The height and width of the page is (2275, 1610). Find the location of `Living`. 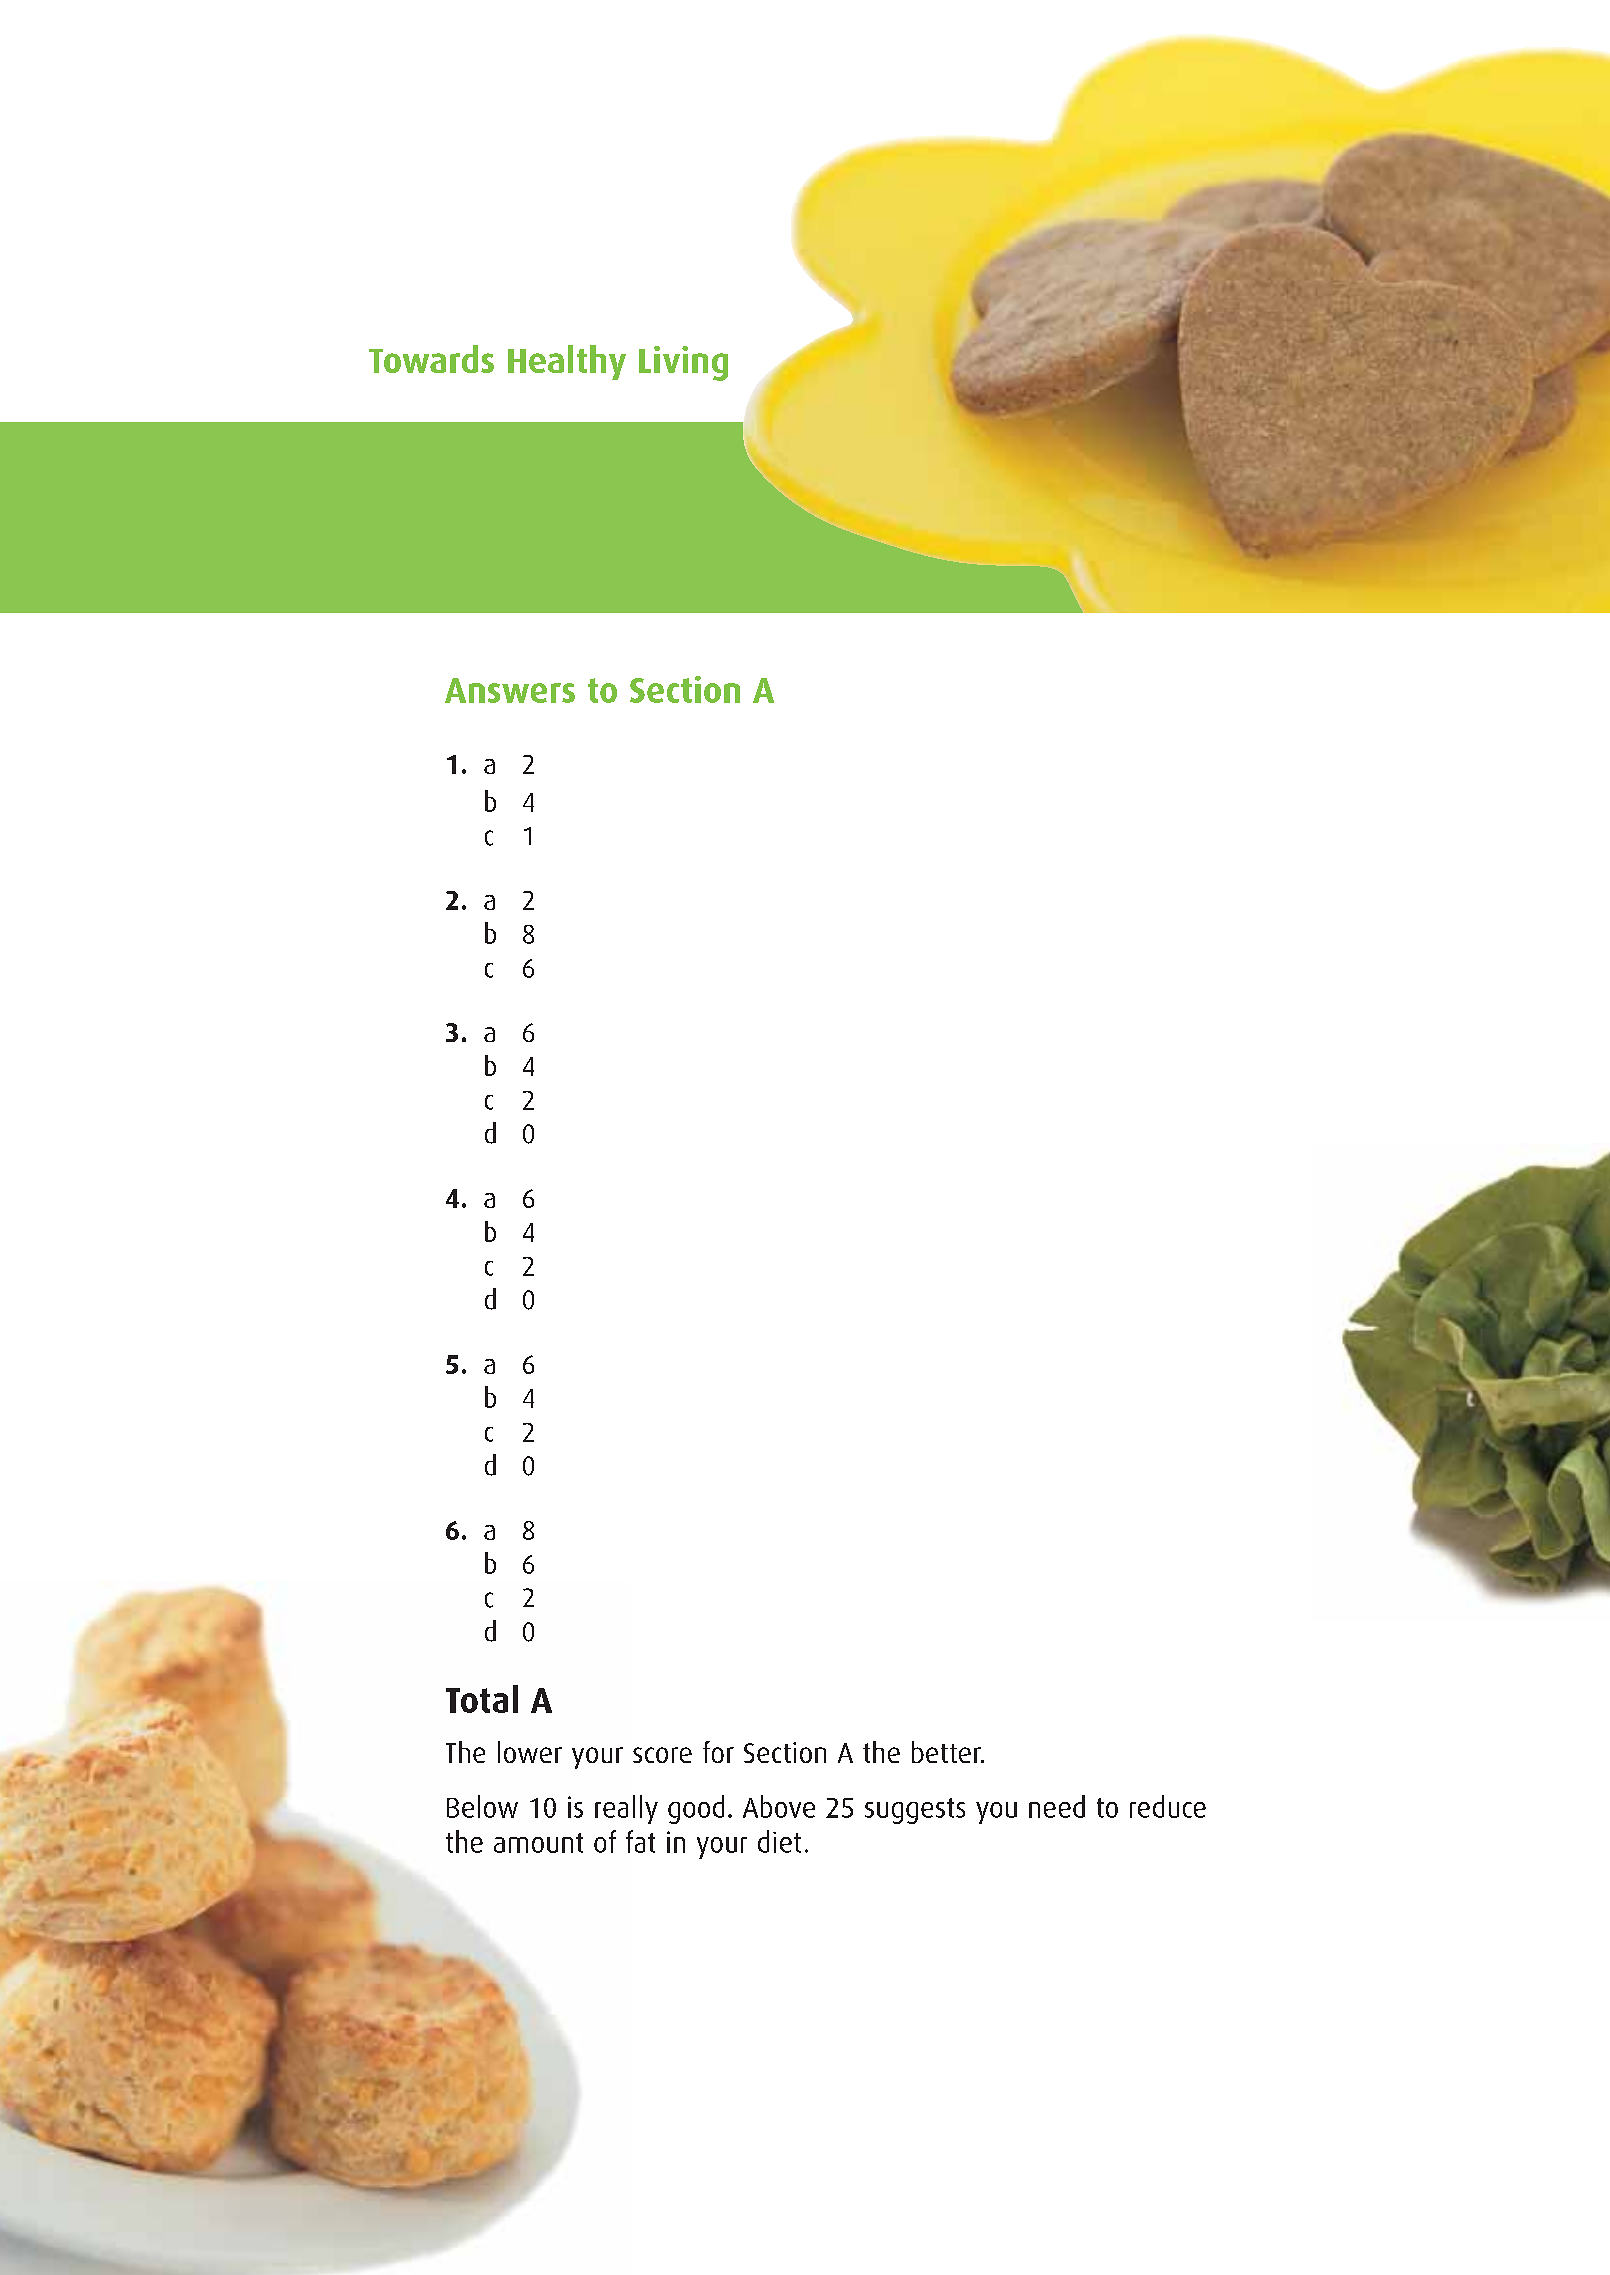

Living is located at coordinates (683, 363).
